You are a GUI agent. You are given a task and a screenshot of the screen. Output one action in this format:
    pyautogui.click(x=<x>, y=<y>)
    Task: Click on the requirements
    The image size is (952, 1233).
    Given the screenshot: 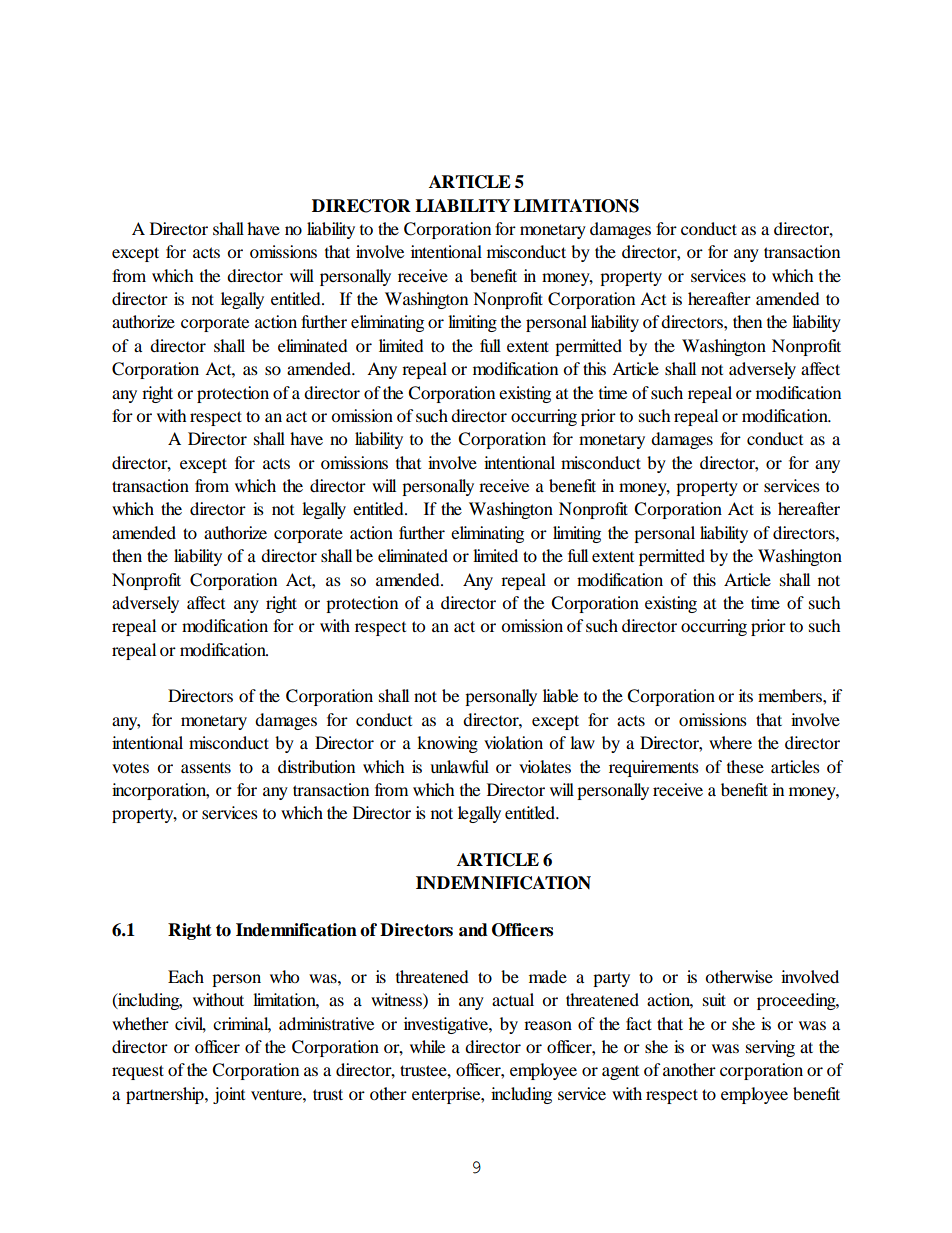 What is the action you would take?
    pyautogui.click(x=654, y=768)
